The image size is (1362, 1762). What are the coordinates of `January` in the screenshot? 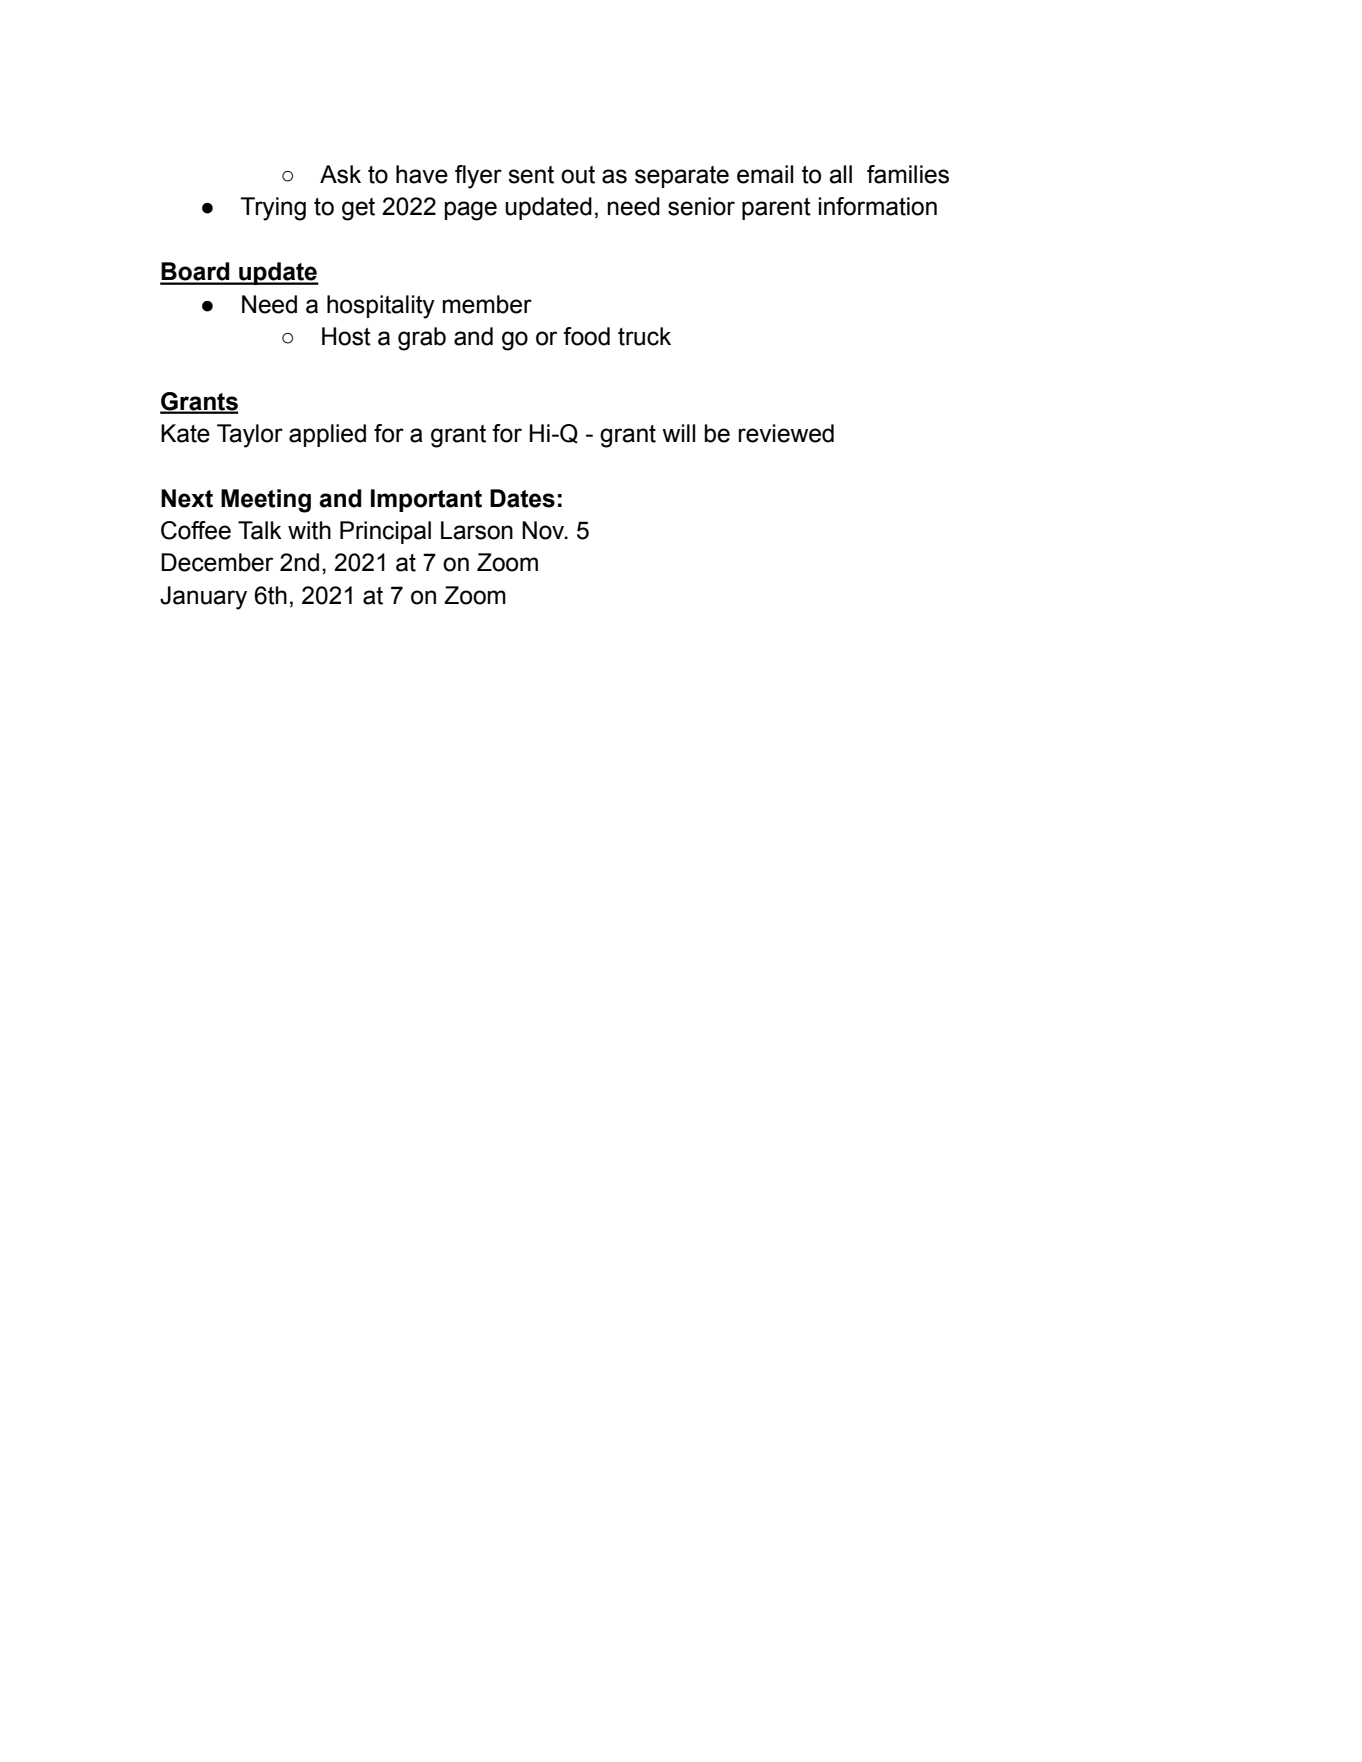 It's located at (203, 598).
